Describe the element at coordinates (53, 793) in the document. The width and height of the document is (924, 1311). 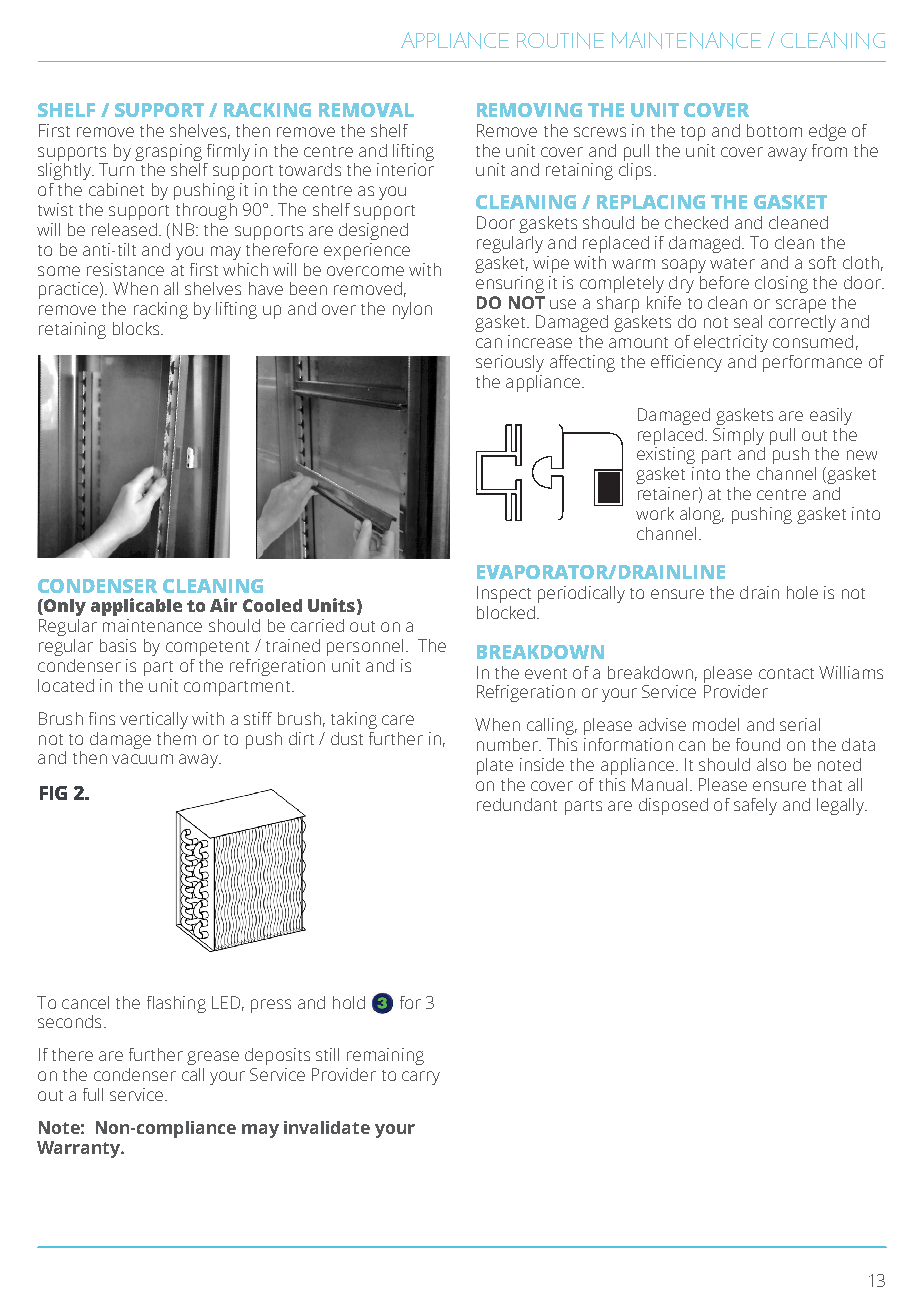
I see `FIG` at that location.
